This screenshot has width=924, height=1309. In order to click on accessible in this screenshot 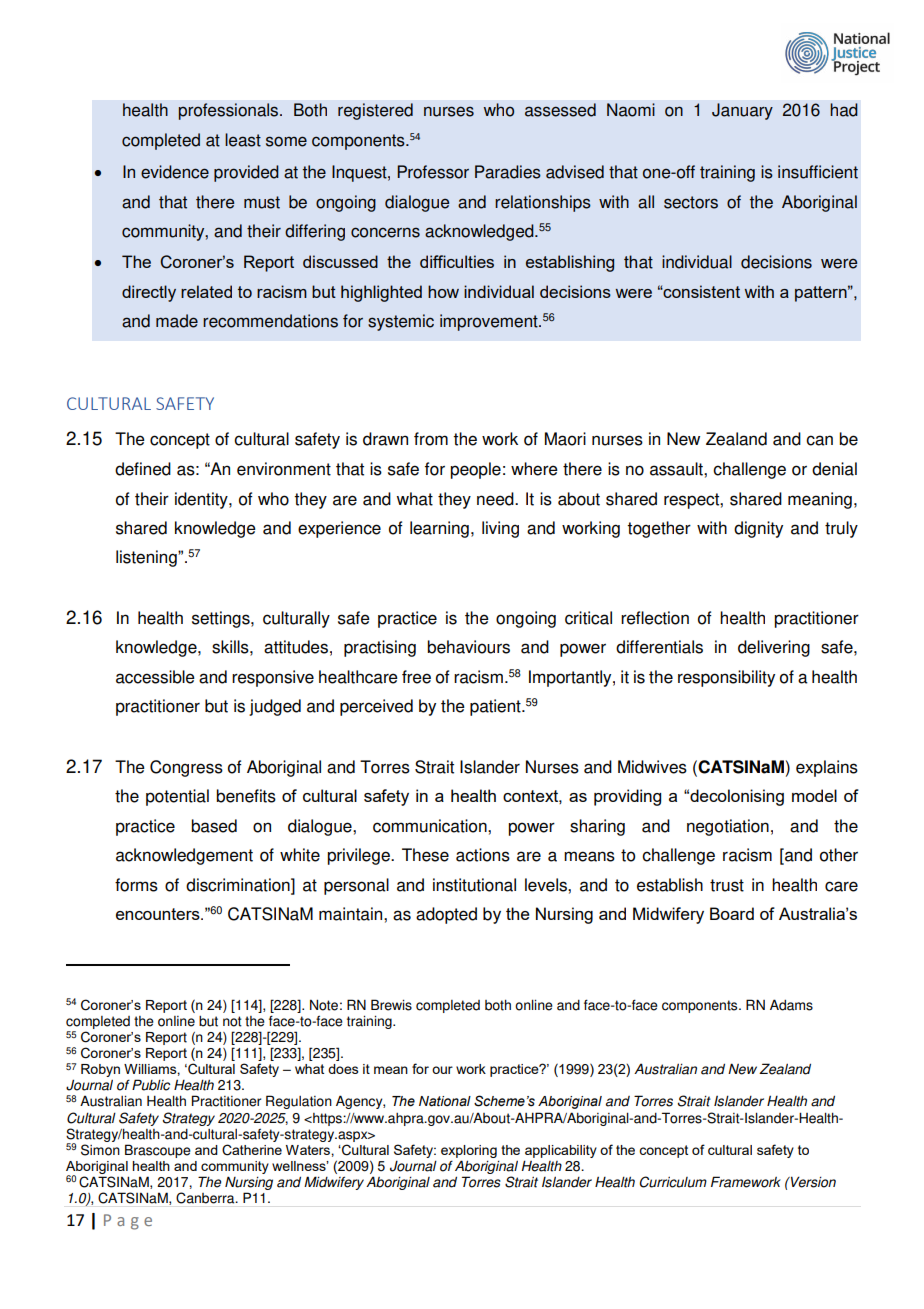, I will do `click(155, 677)`.
